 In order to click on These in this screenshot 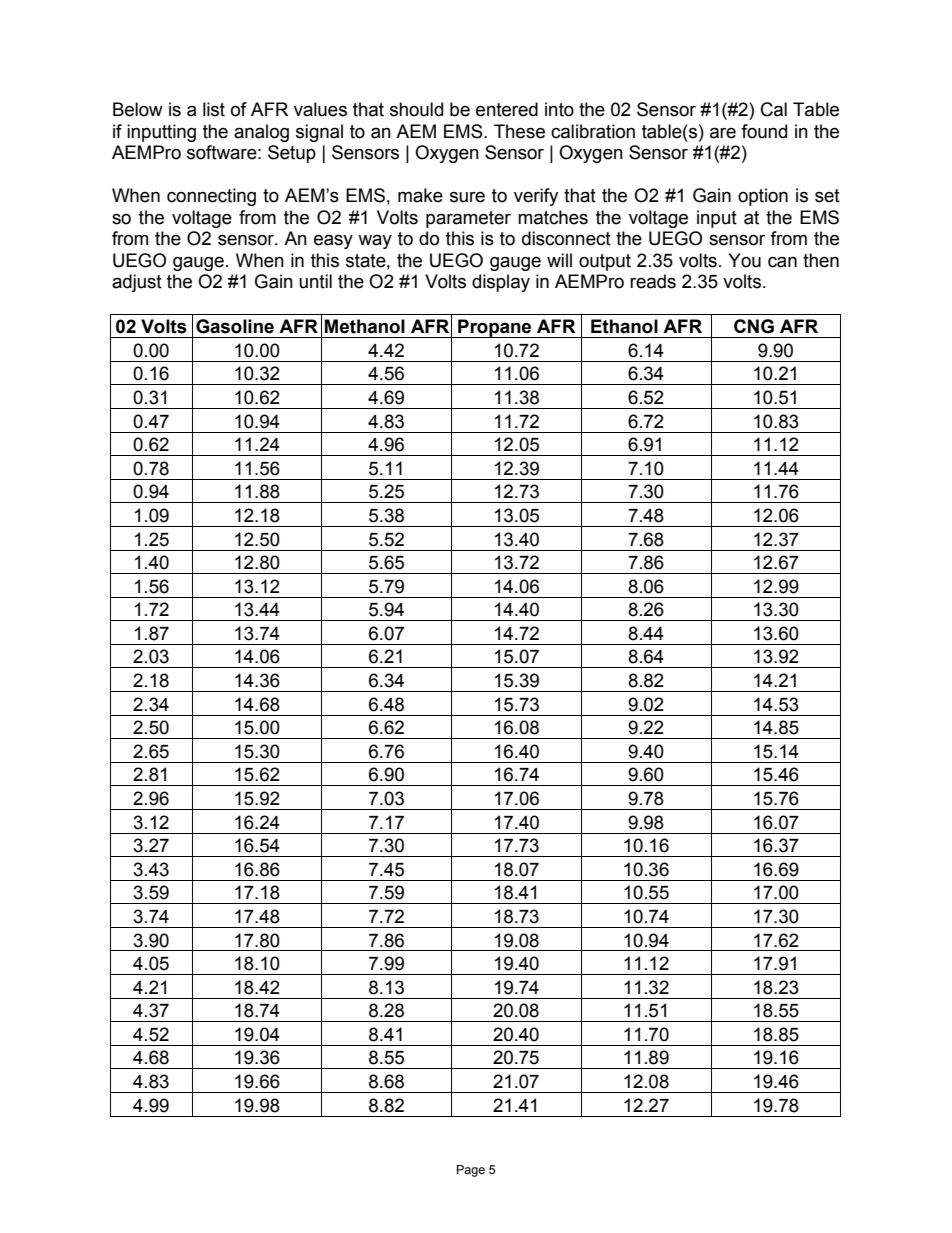, I will do `click(519, 131)`.
